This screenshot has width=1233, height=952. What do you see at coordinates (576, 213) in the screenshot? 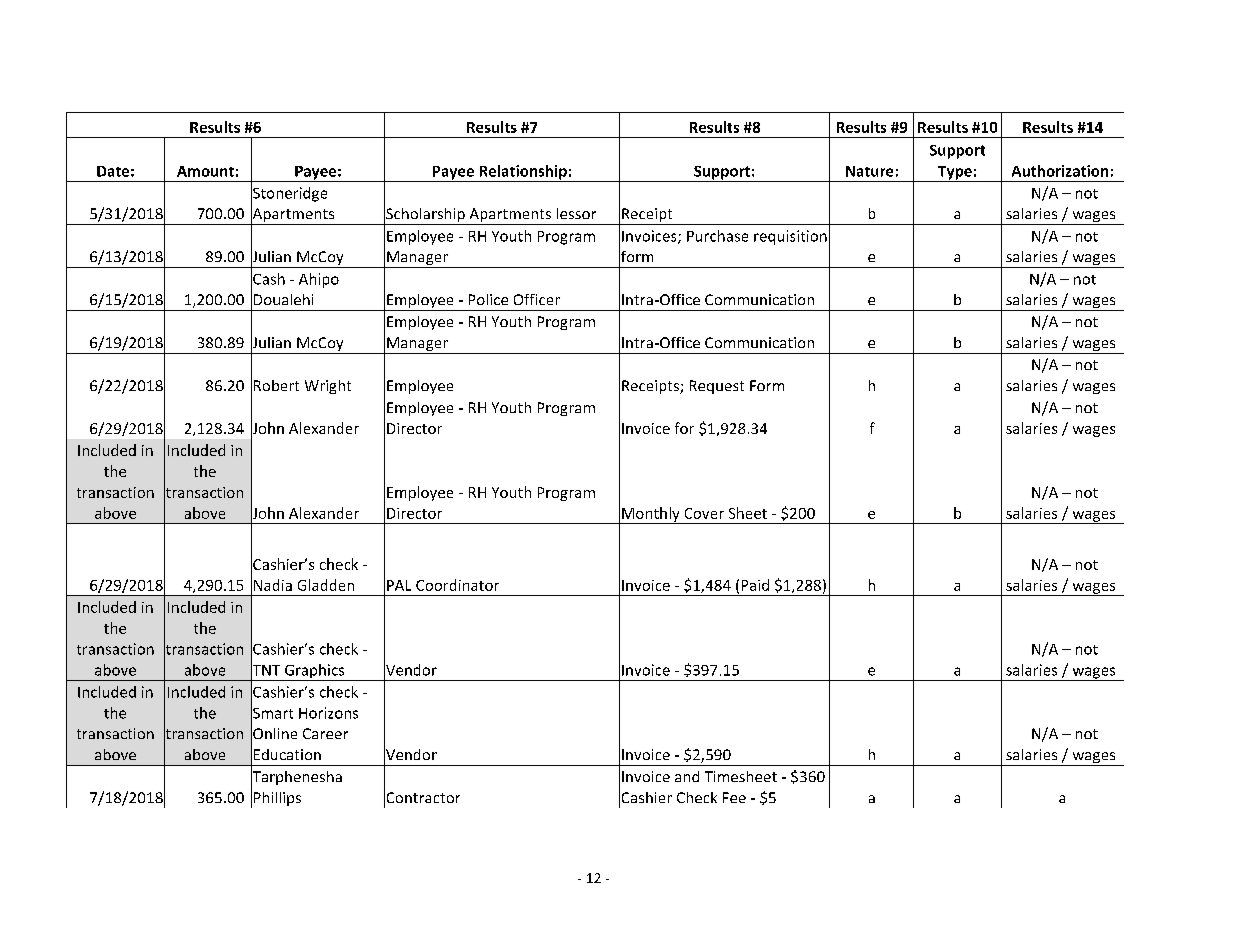
I see `lessor` at bounding box center [576, 213].
